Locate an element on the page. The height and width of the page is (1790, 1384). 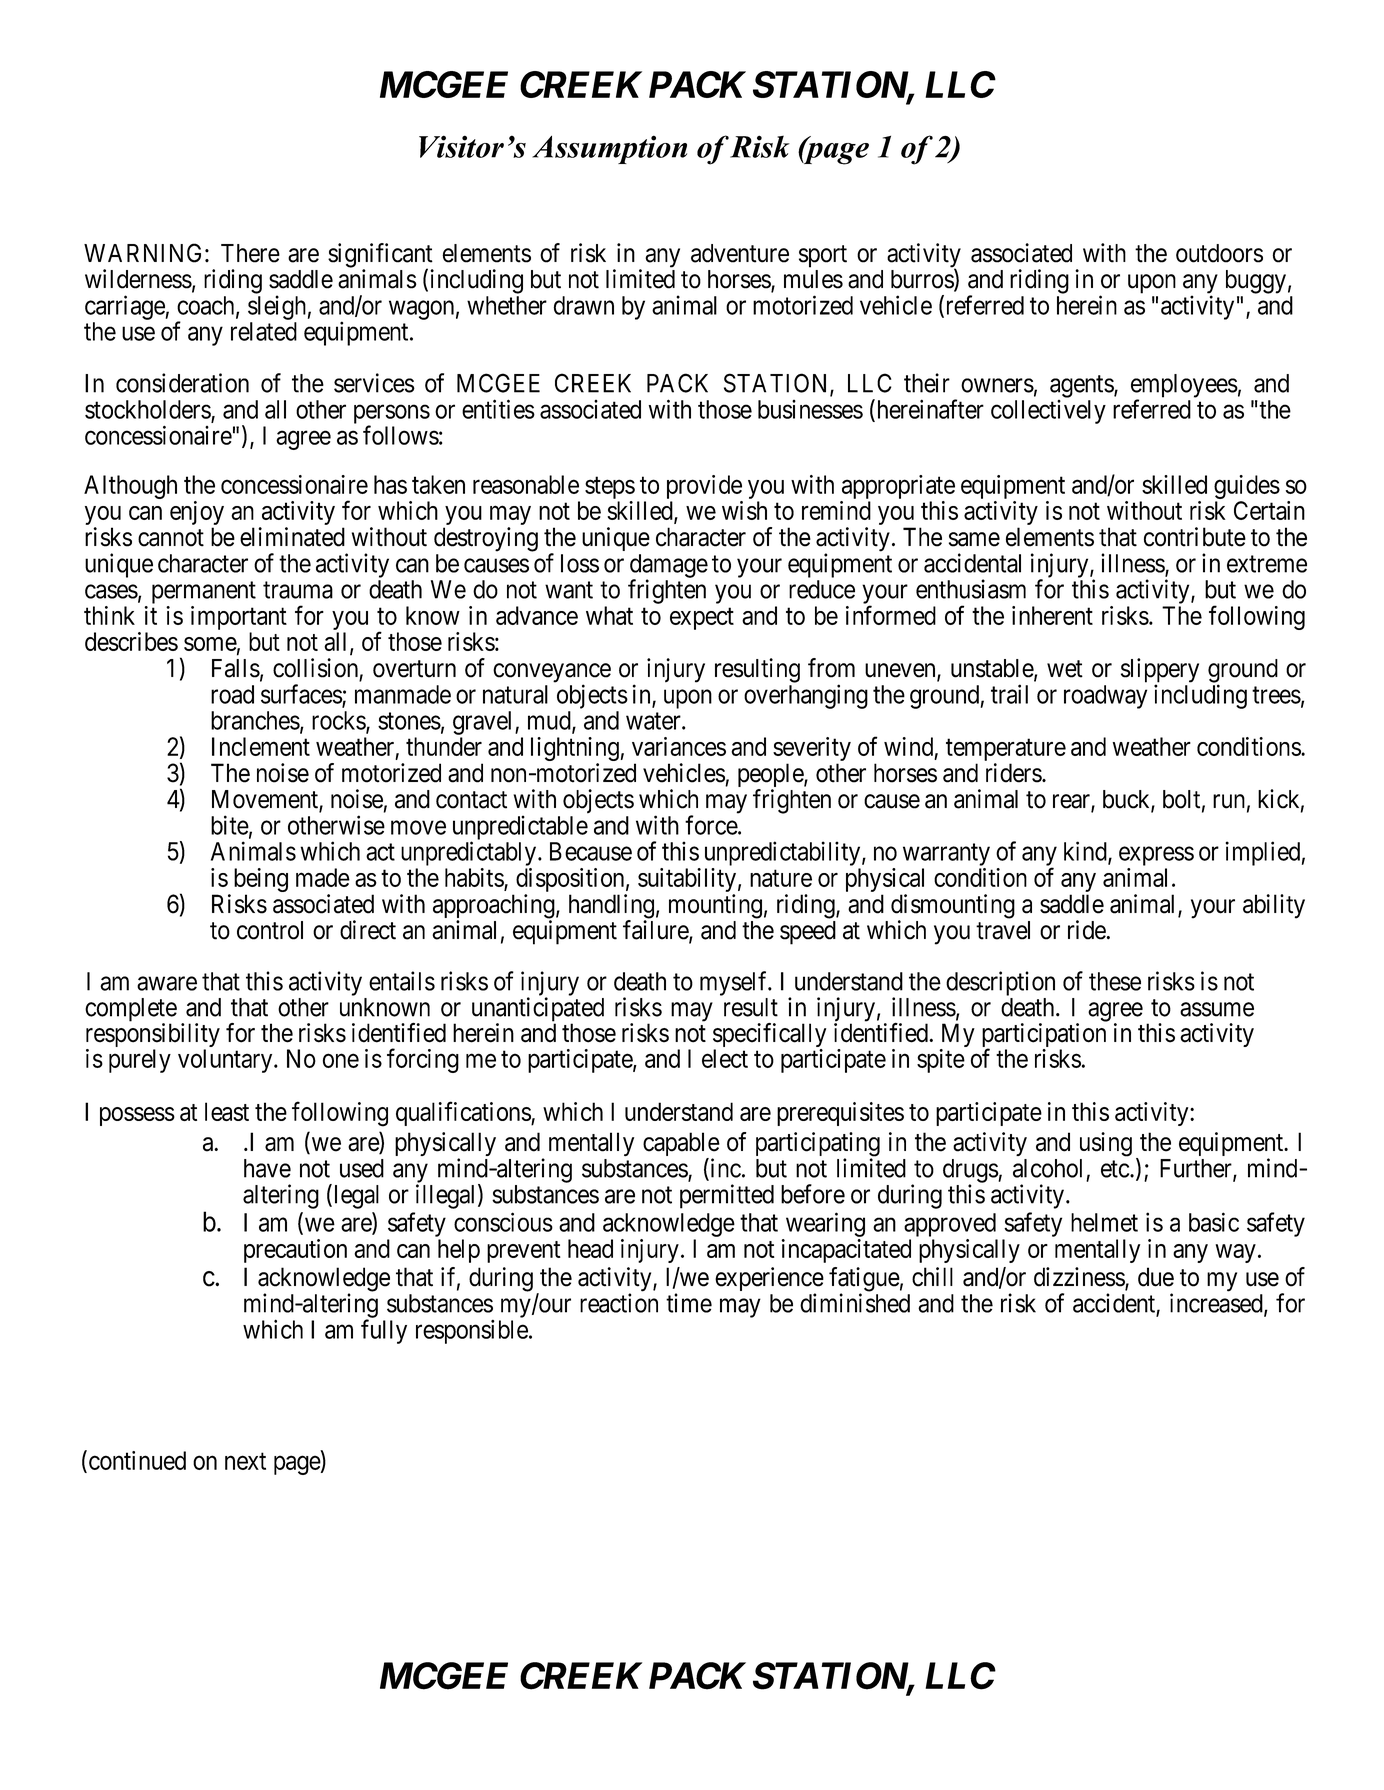
provide is located at coordinates (705, 488).
